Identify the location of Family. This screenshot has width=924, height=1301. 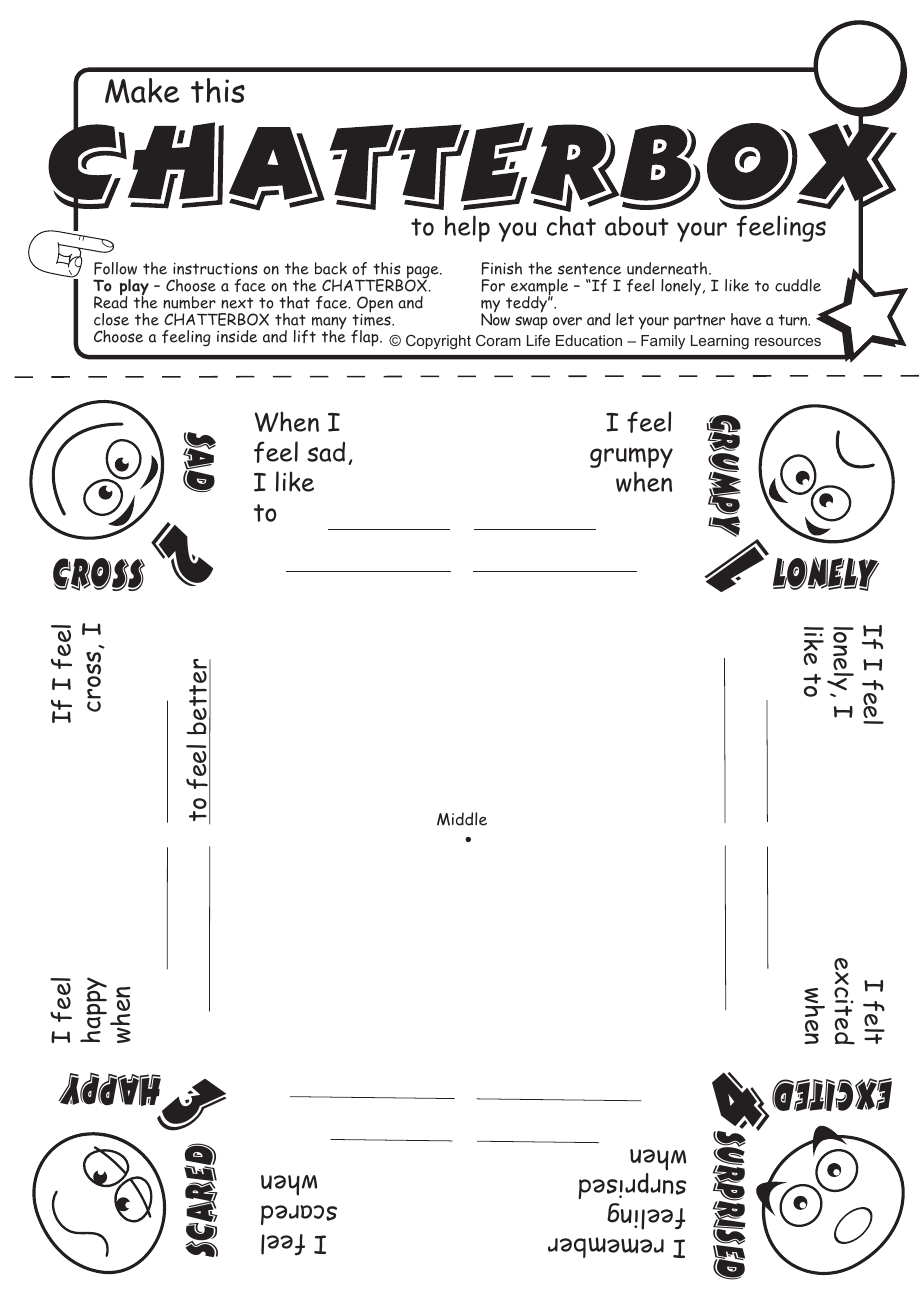
(663, 342).
